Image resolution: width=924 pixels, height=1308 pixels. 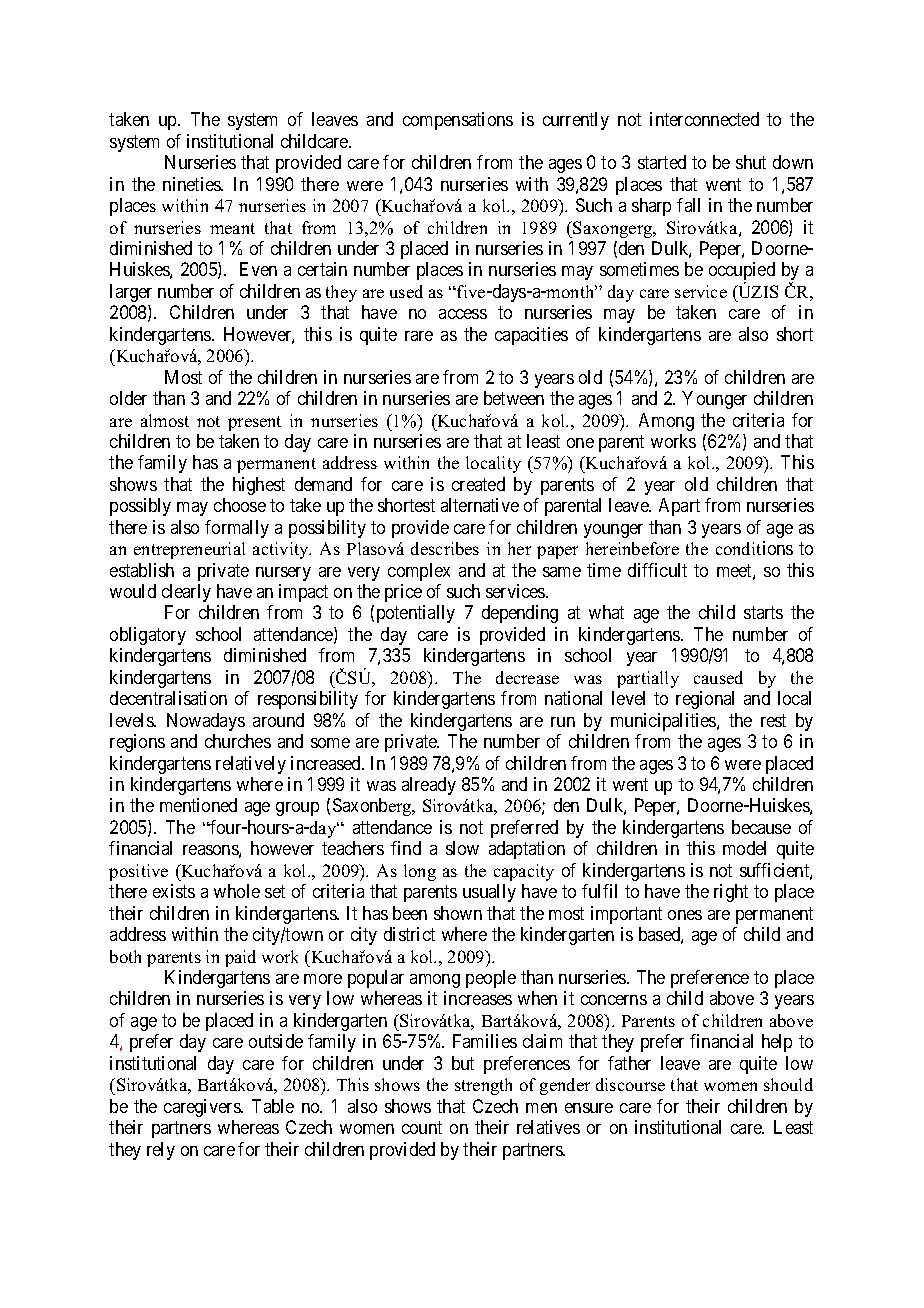 What do you see at coordinates (704, 119) in the screenshot?
I see `interconnected` at bounding box center [704, 119].
